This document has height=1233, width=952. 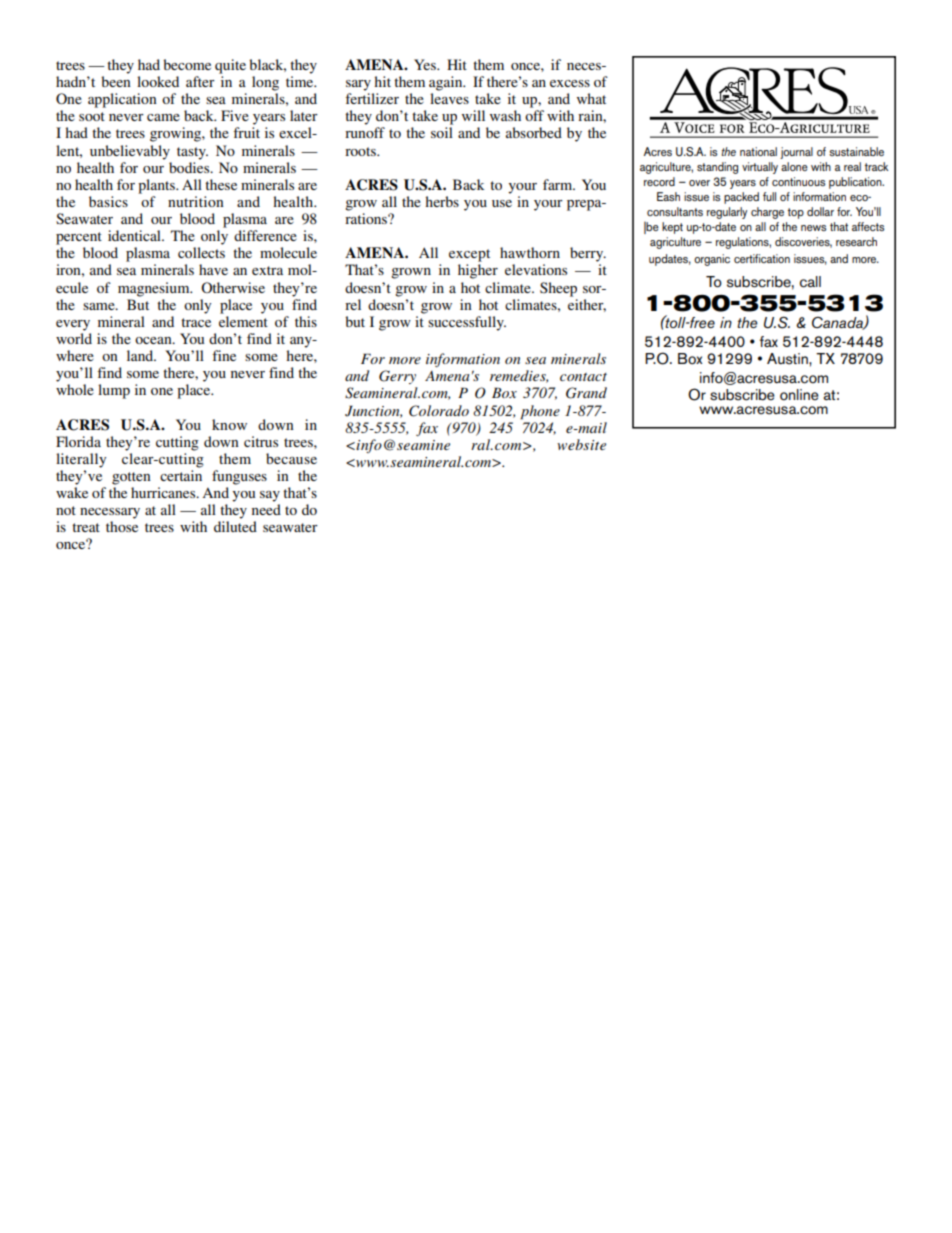 What do you see at coordinates (266, 509) in the document?
I see `need` at bounding box center [266, 509].
